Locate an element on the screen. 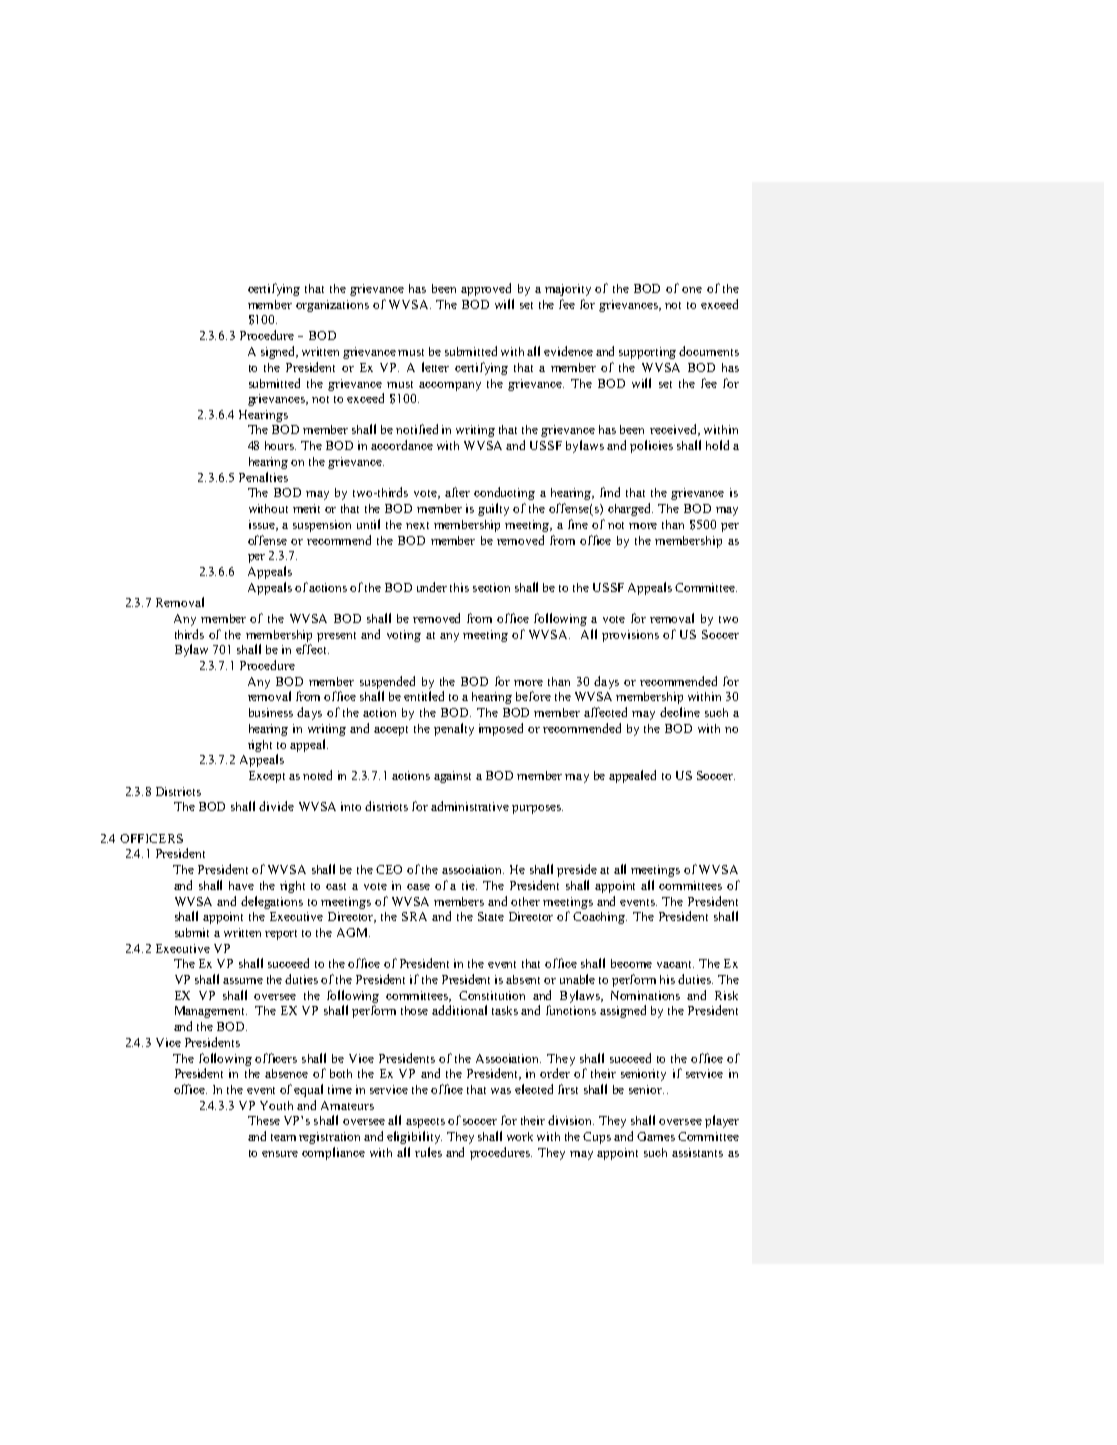 Image resolution: width=1117 pixels, height=1445 pixels. Games is located at coordinates (656, 1136).
